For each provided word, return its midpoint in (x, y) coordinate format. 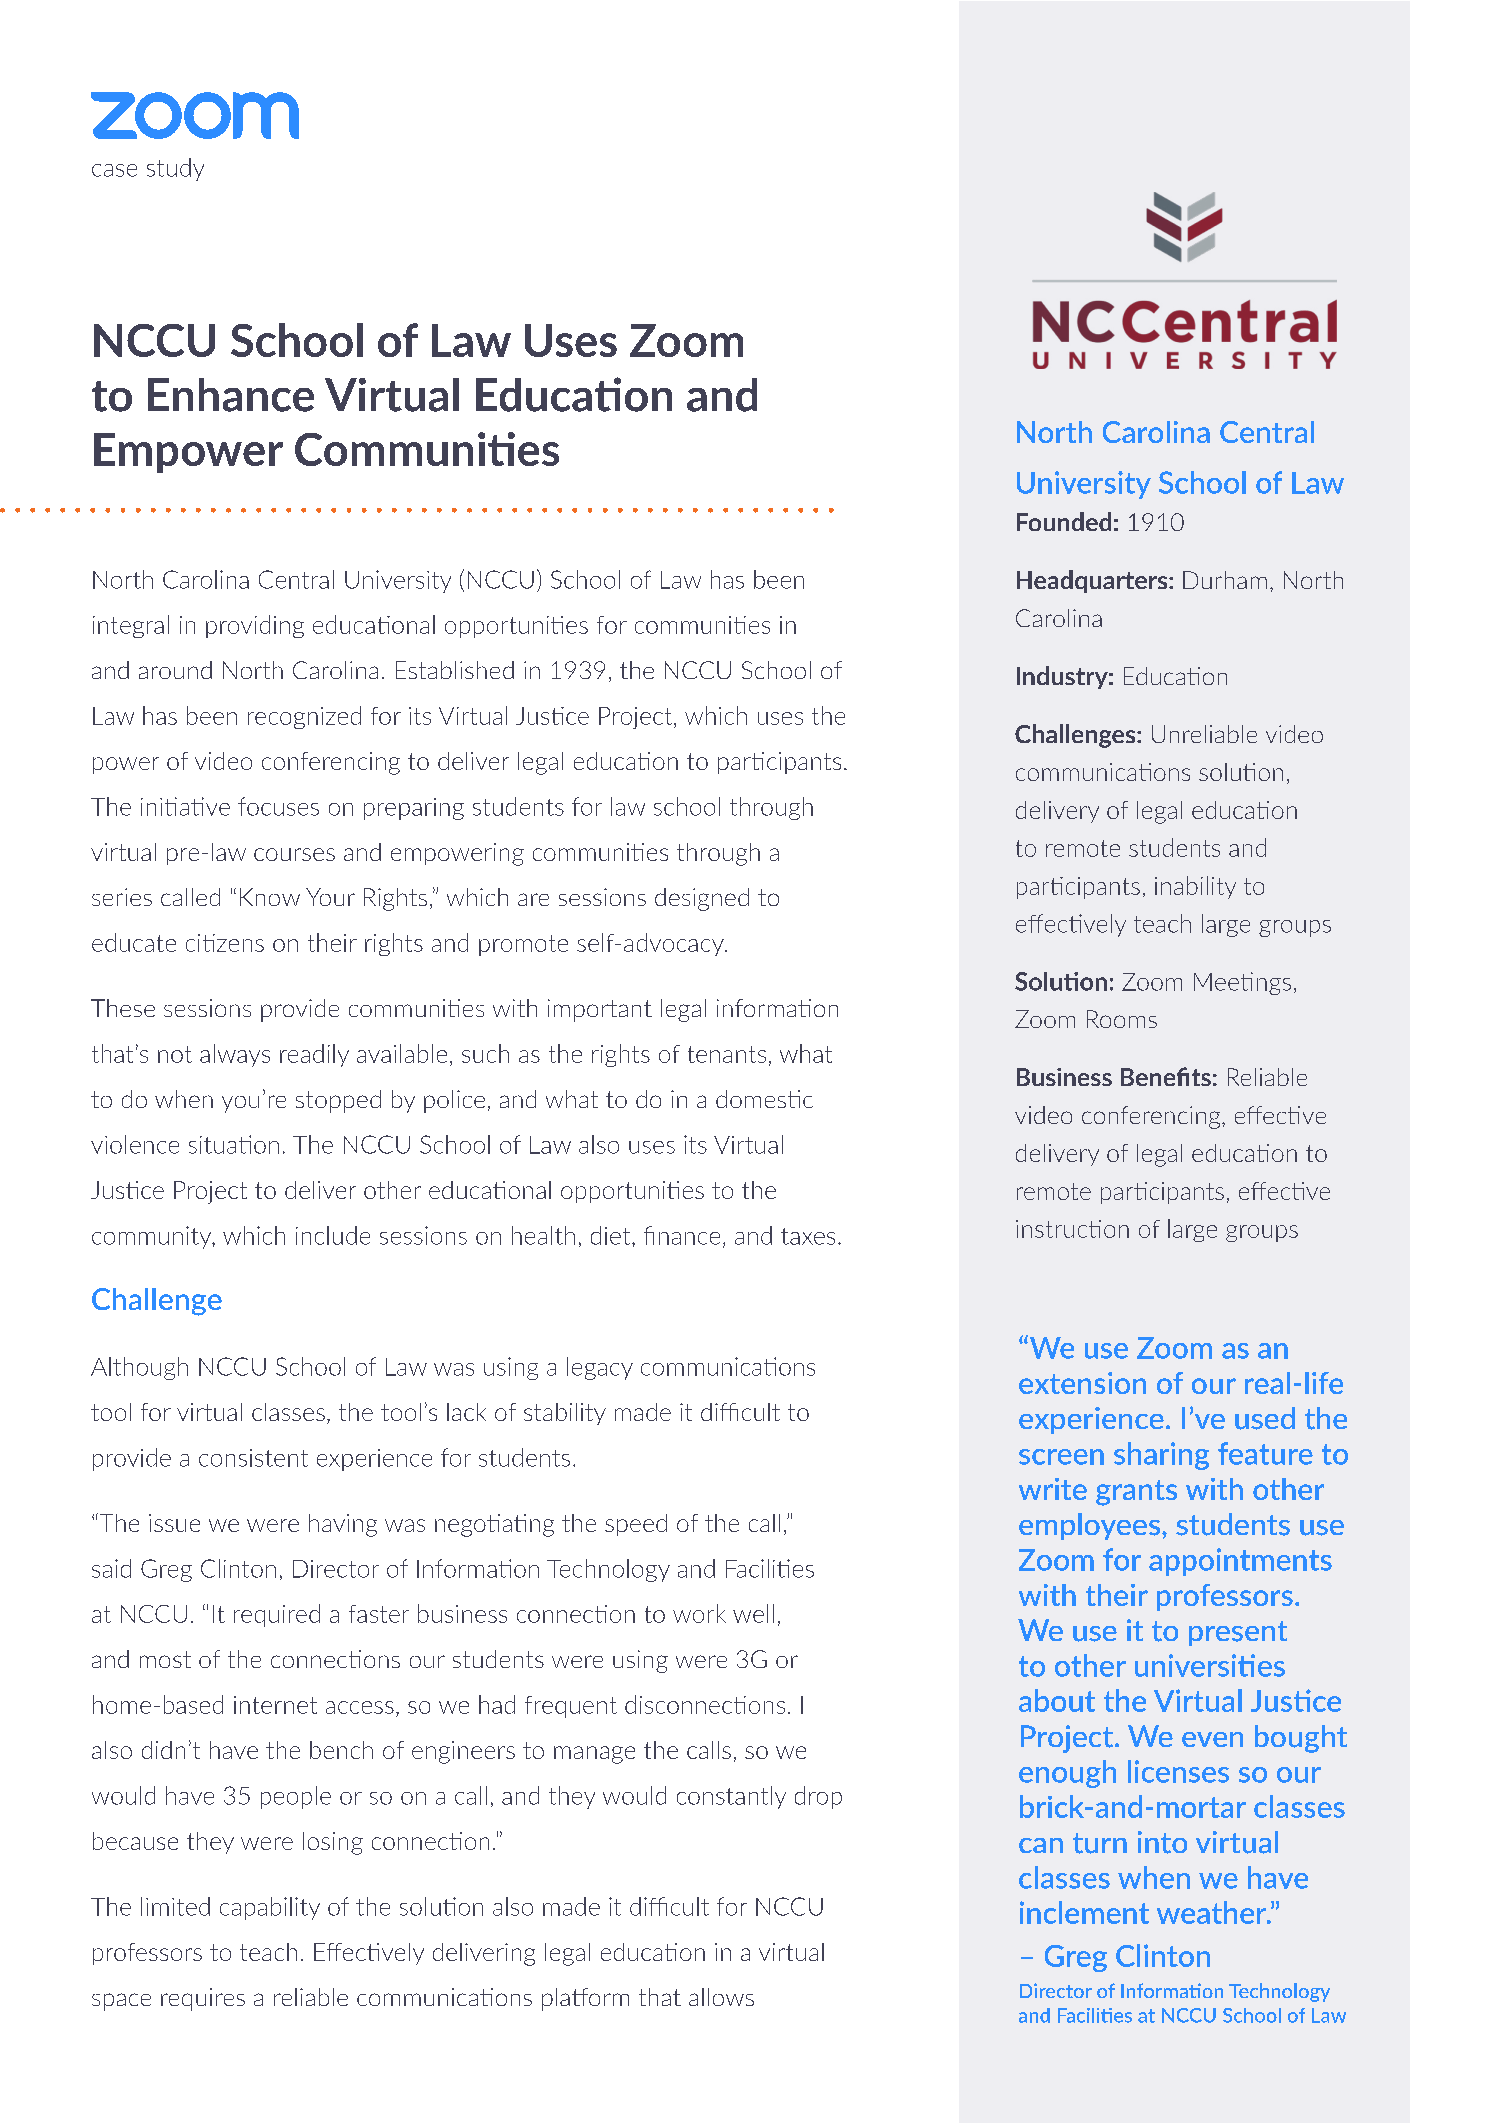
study (175, 169)
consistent (253, 1458)
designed (702, 899)
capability (270, 1908)
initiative (185, 806)
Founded (1064, 521)
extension (1082, 1383)
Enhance (231, 395)
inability (1195, 887)
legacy (600, 1368)
